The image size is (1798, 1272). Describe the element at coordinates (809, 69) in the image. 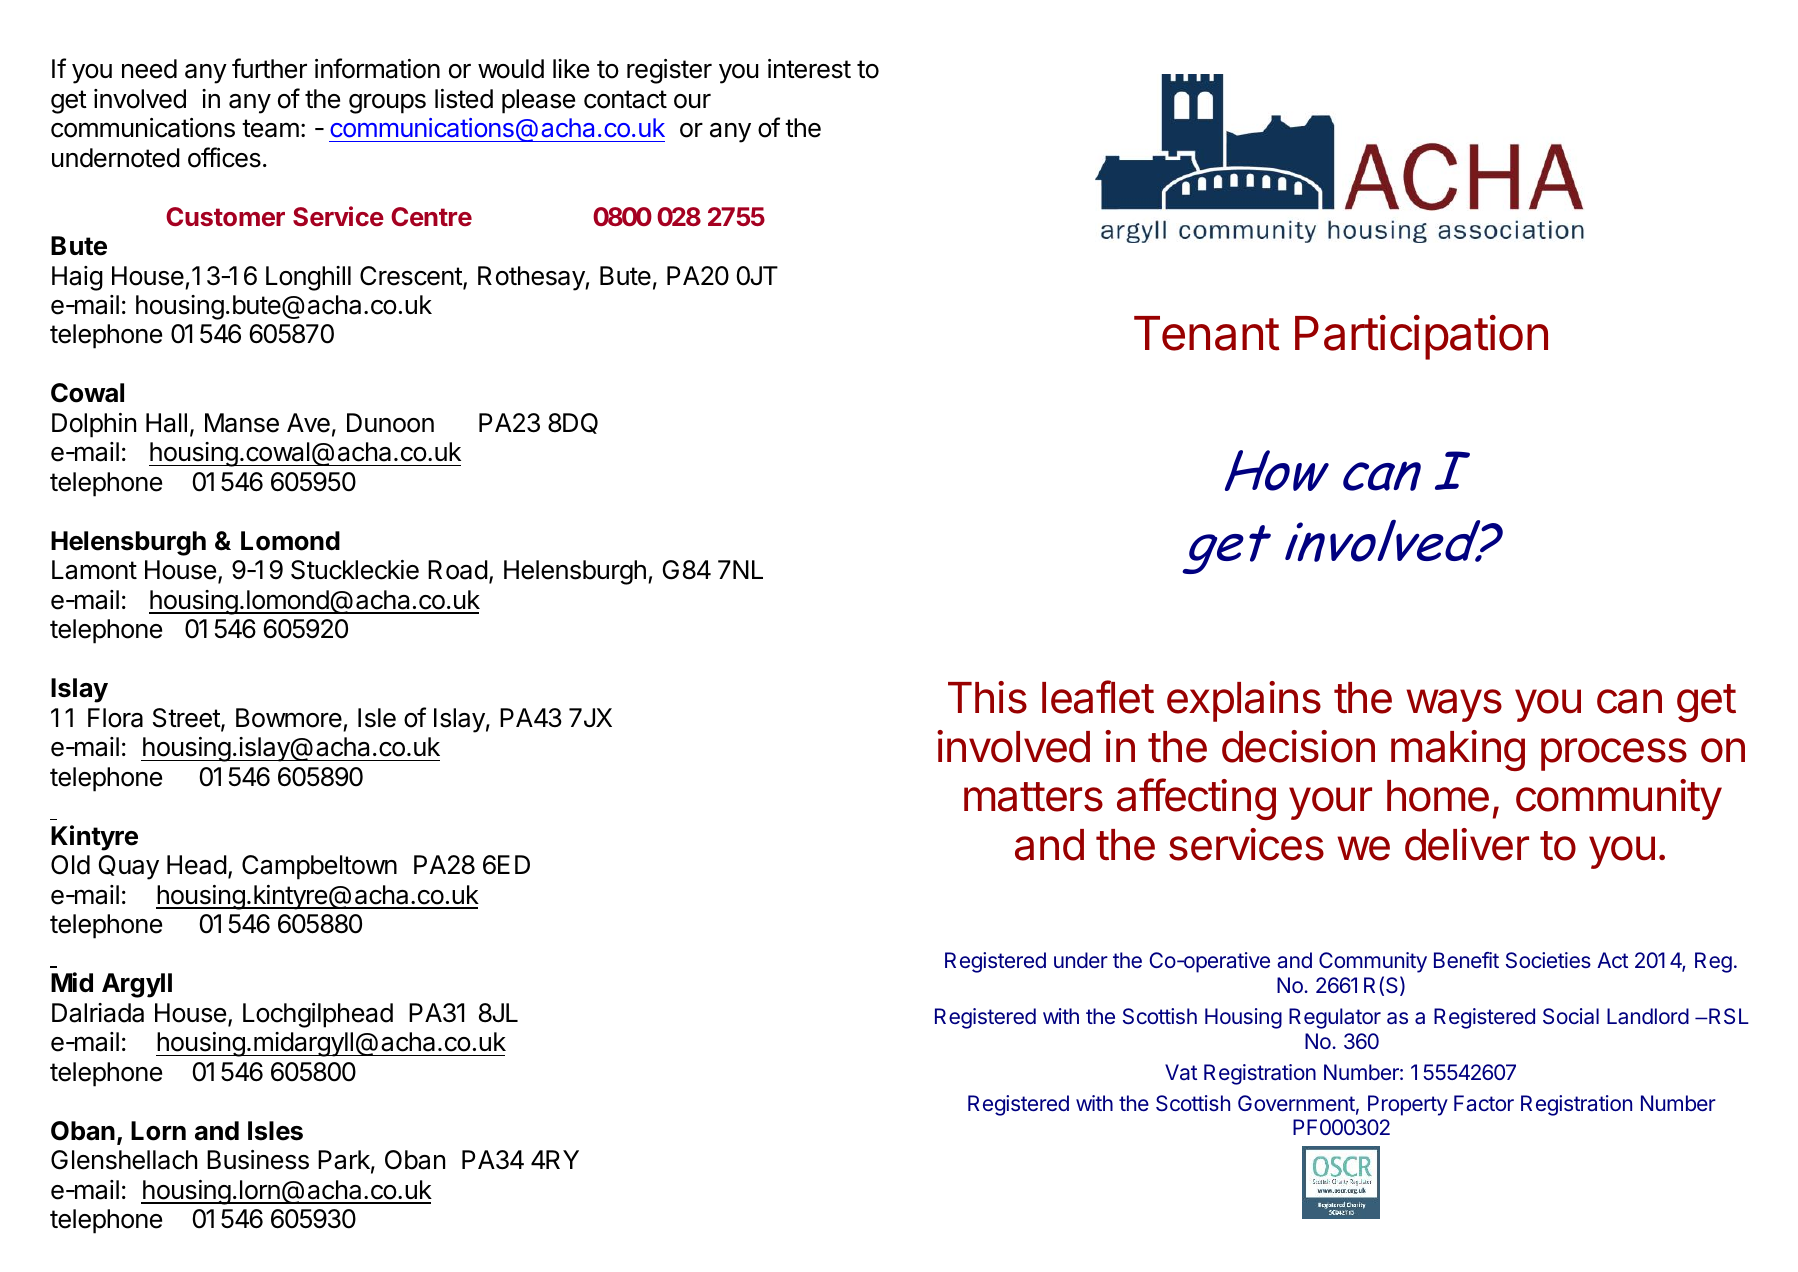

I see `interest` at that location.
